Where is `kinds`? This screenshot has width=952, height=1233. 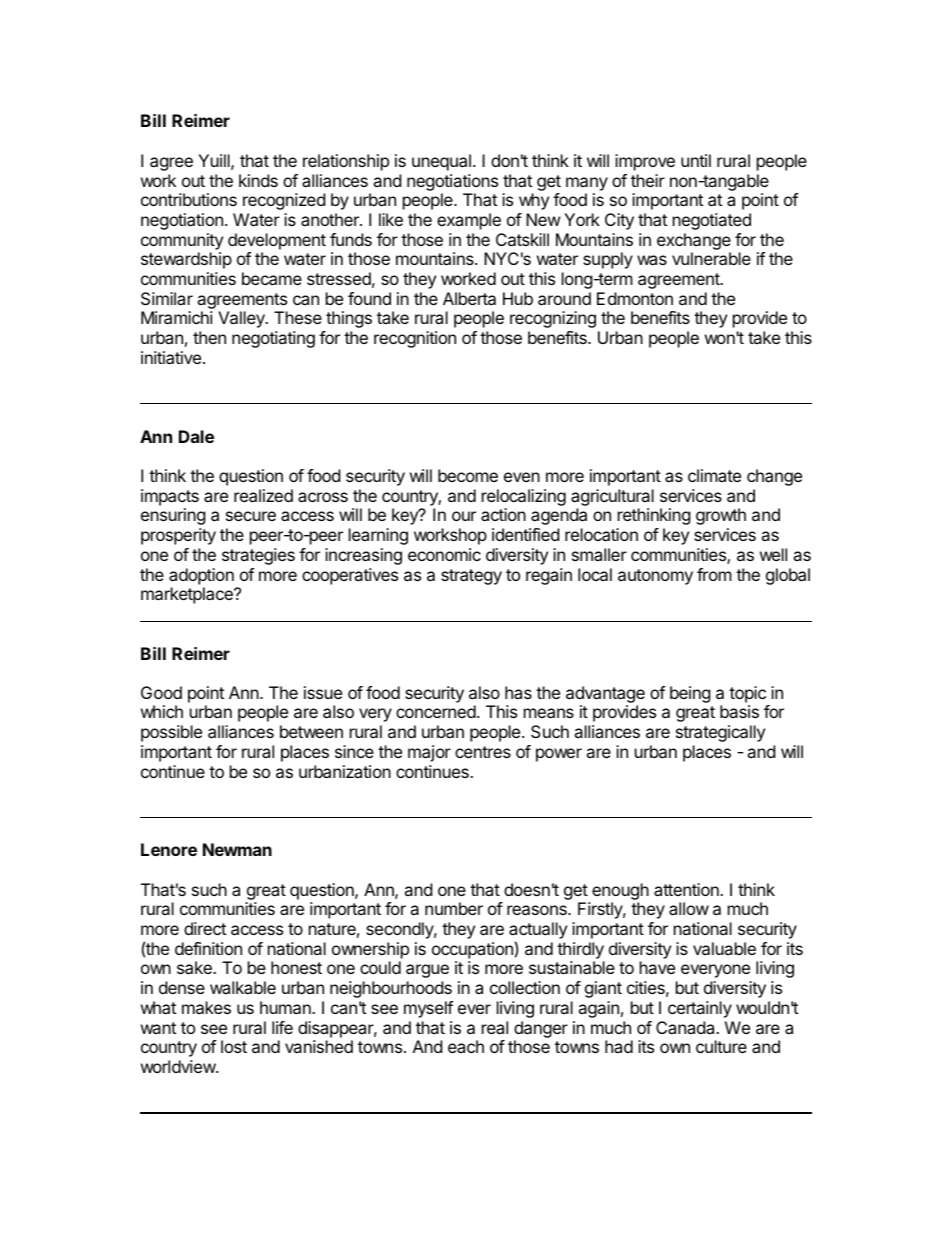 kinds is located at coordinates (258, 180).
